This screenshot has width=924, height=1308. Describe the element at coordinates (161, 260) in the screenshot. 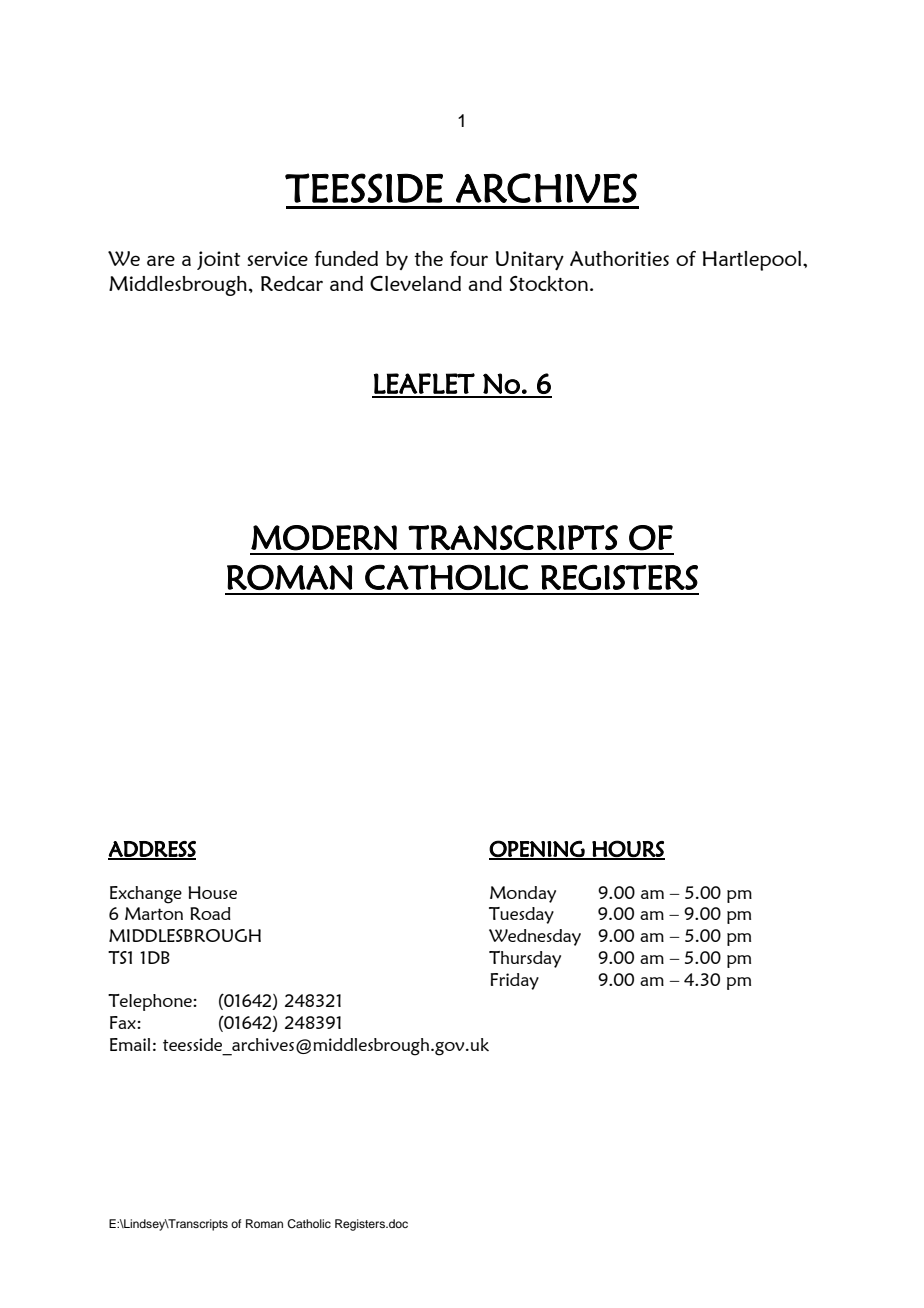

I see `are` at that location.
